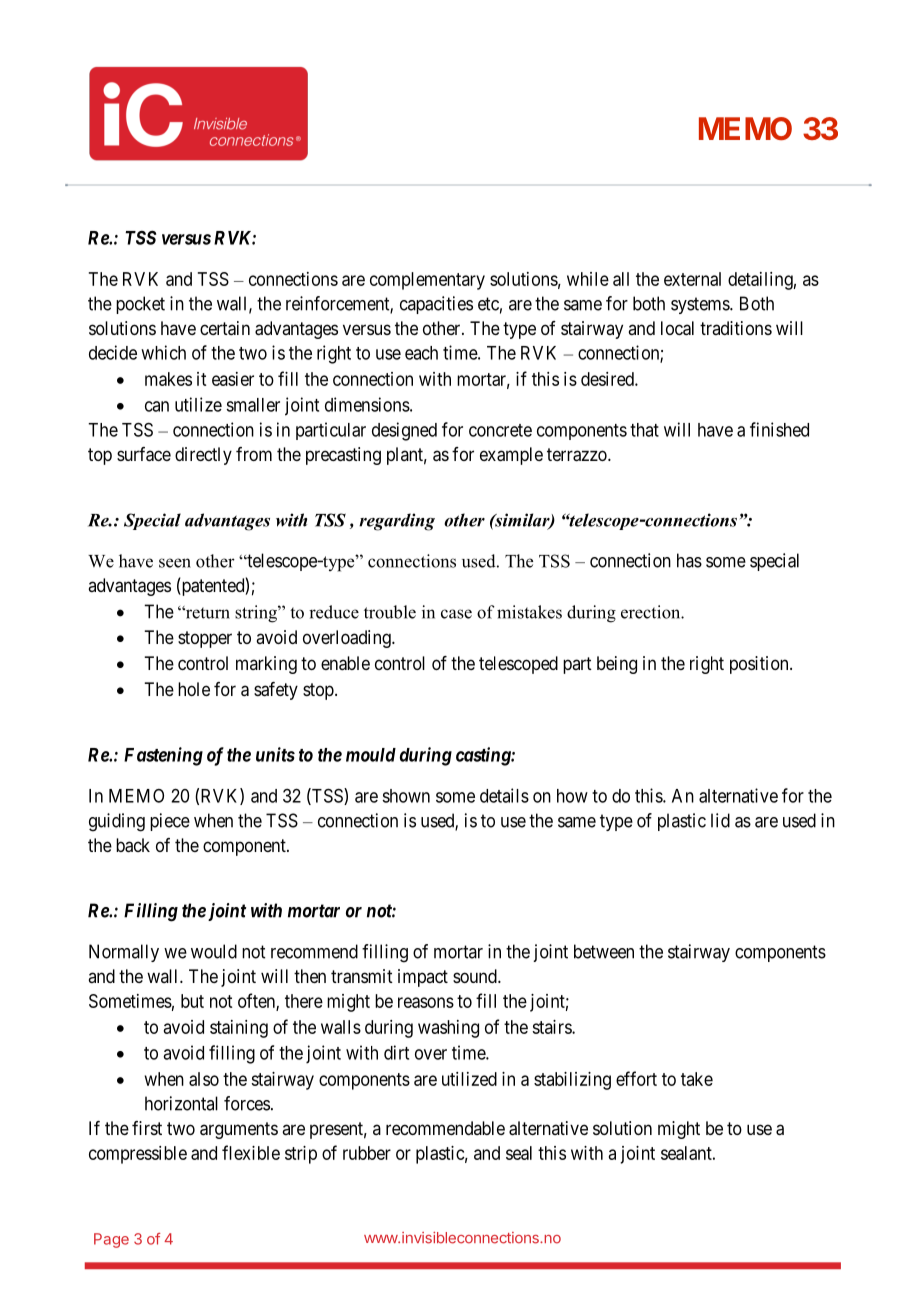 This image has width=924, height=1309. What do you see at coordinates (476, 976) in the image?
I see `sound` at bounding box center [476, 976].
